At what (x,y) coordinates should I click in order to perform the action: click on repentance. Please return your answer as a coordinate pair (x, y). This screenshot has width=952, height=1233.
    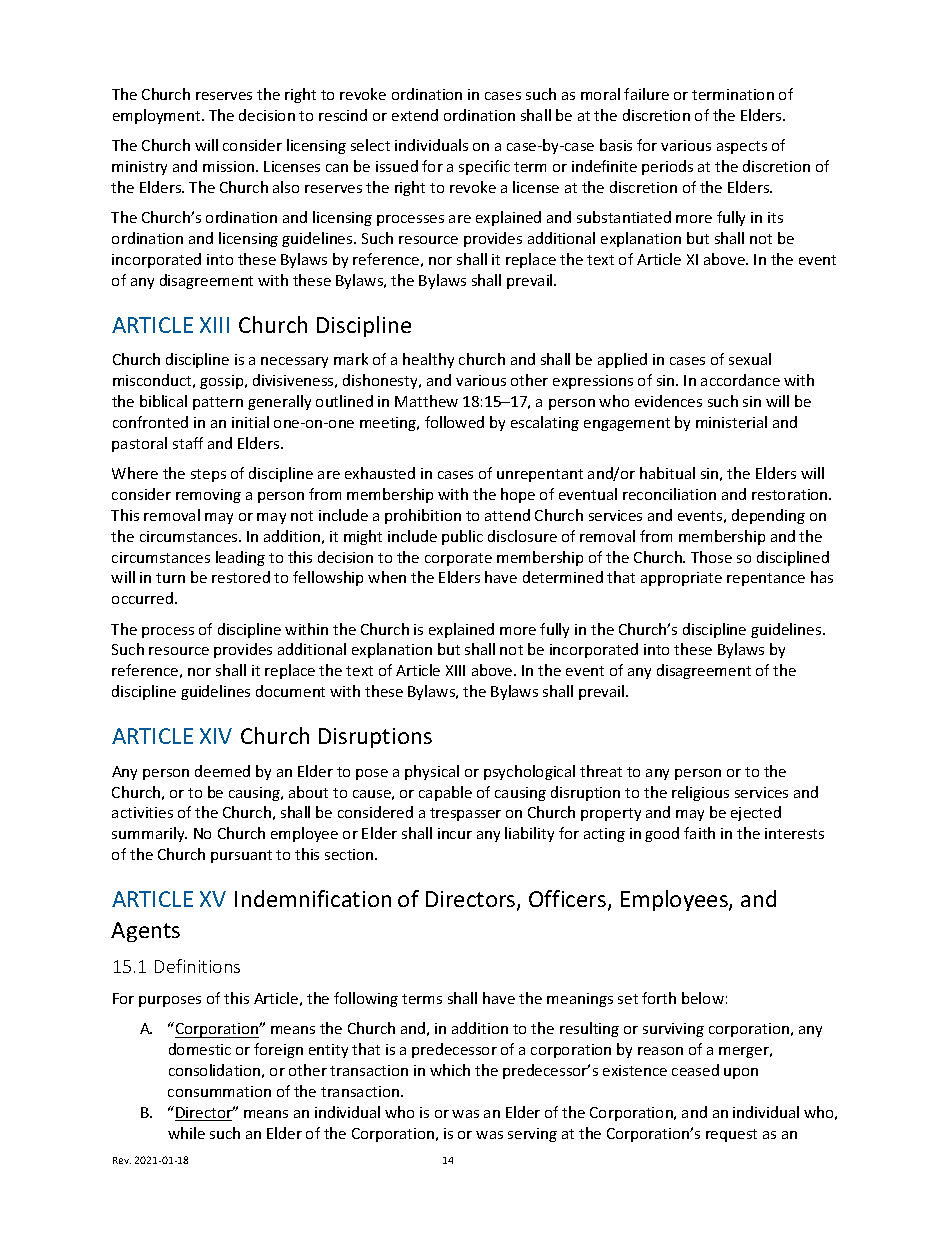
    Looking at the image, I should click on (766, 579).
